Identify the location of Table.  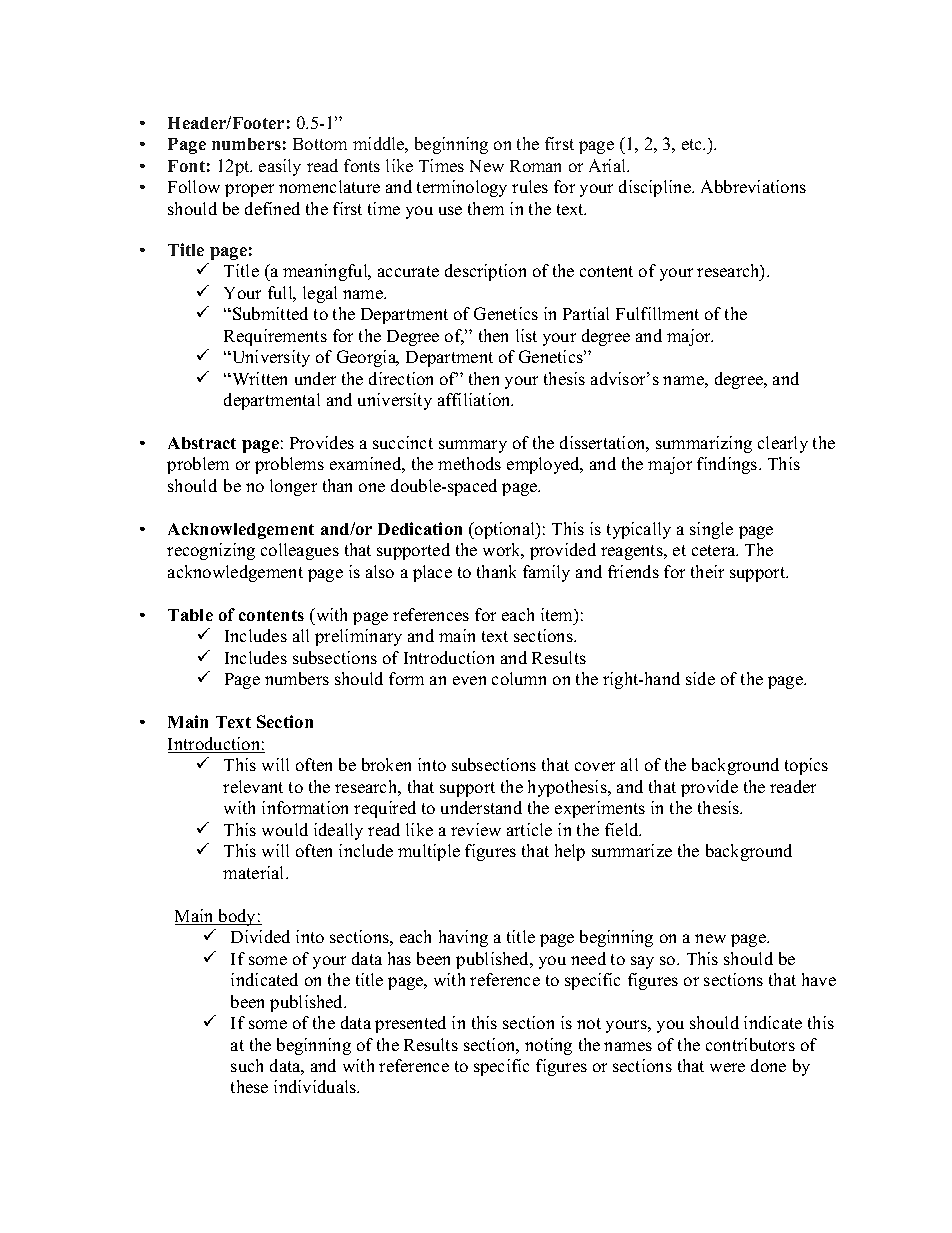
(190, 615).
